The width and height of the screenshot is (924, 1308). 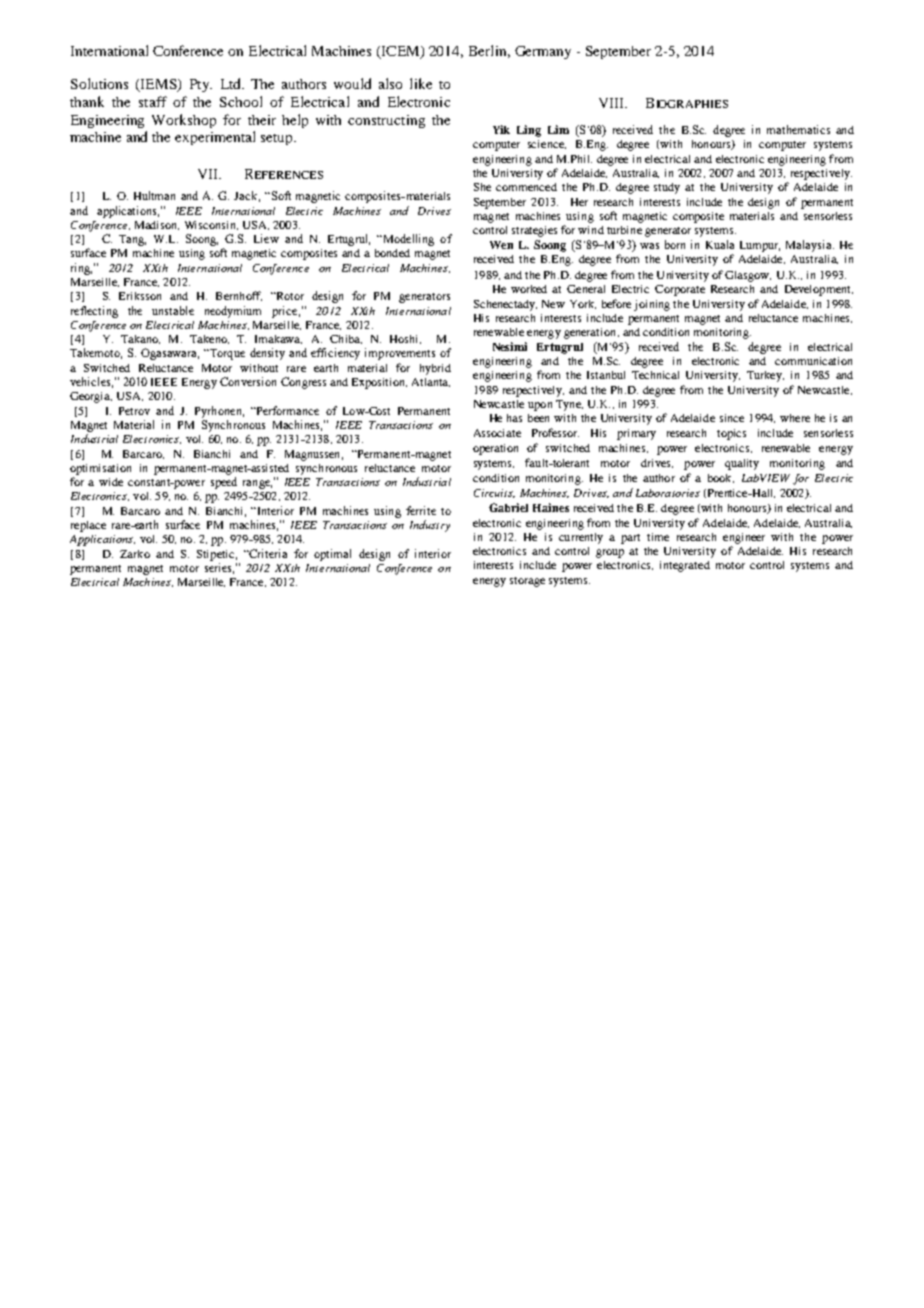 What do you see at coordinates (267, 553) in the screenshot?
I see `Criteria` at bounding box center [267, 553].
